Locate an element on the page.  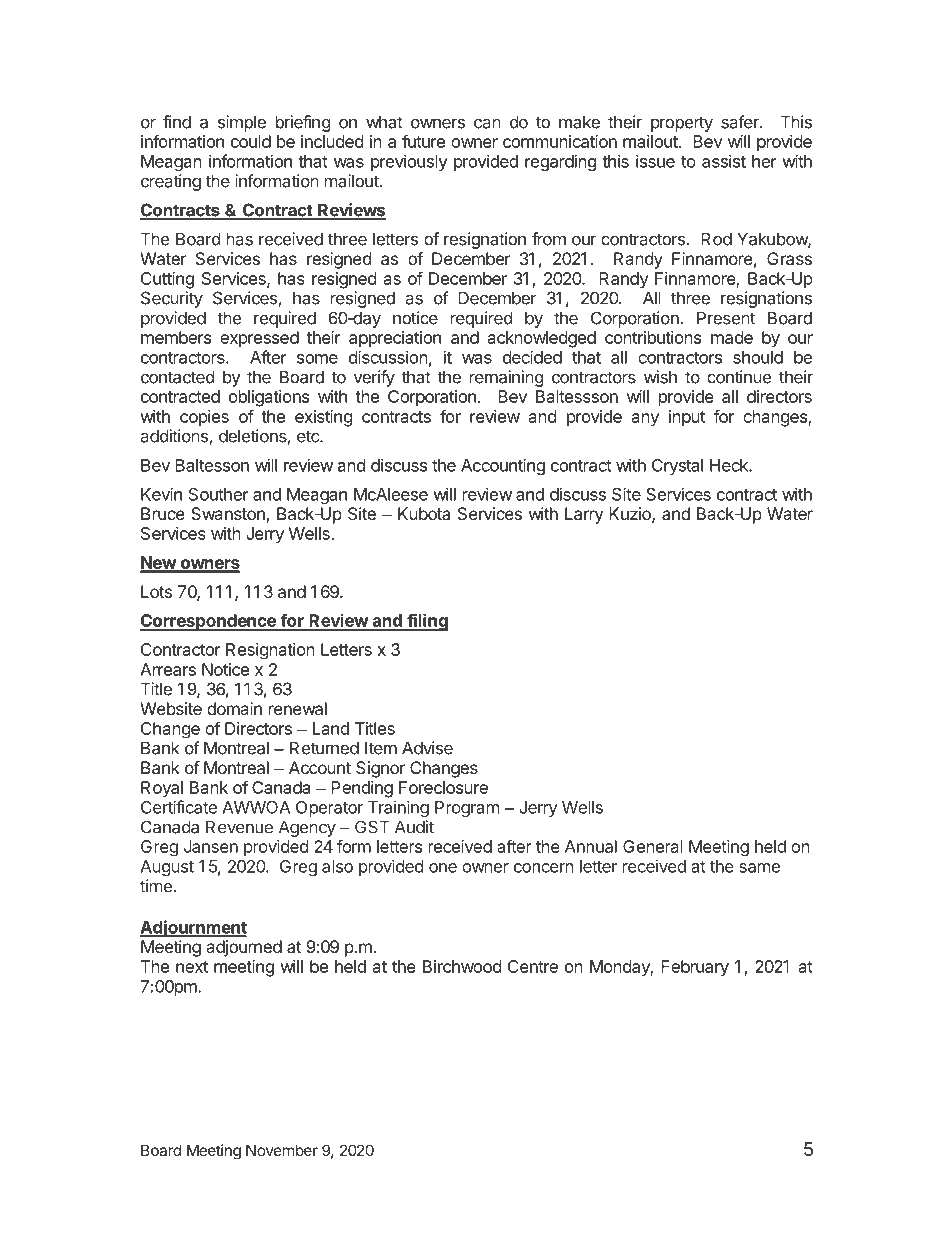
assist is located at coordinates (724, 161).
